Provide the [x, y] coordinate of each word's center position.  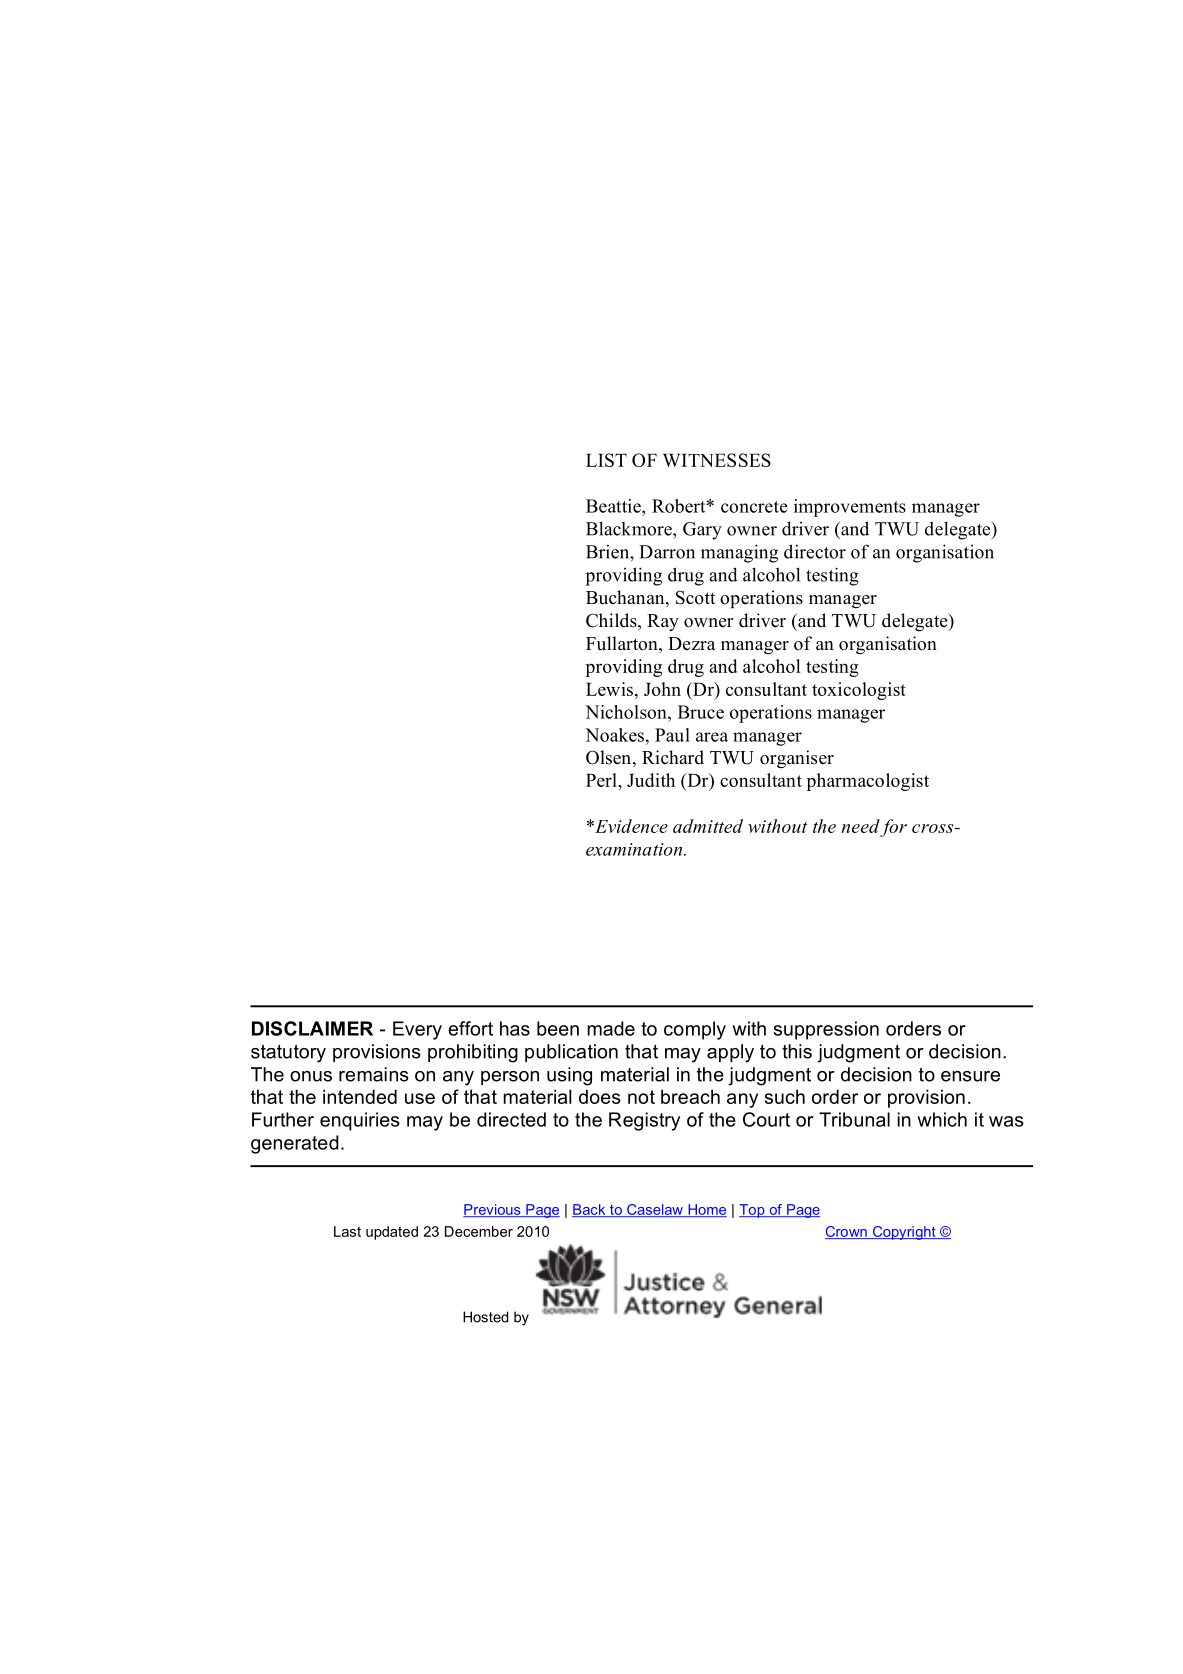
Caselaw [655, 1210]
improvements [850, 508]
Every [417, 1030]
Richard [673, 757]
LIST [606, 460]
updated [392, 1233]
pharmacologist [867, 782]
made [611, 1028]
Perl [602, 780]
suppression [826, 1030]
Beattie [614, 506]
